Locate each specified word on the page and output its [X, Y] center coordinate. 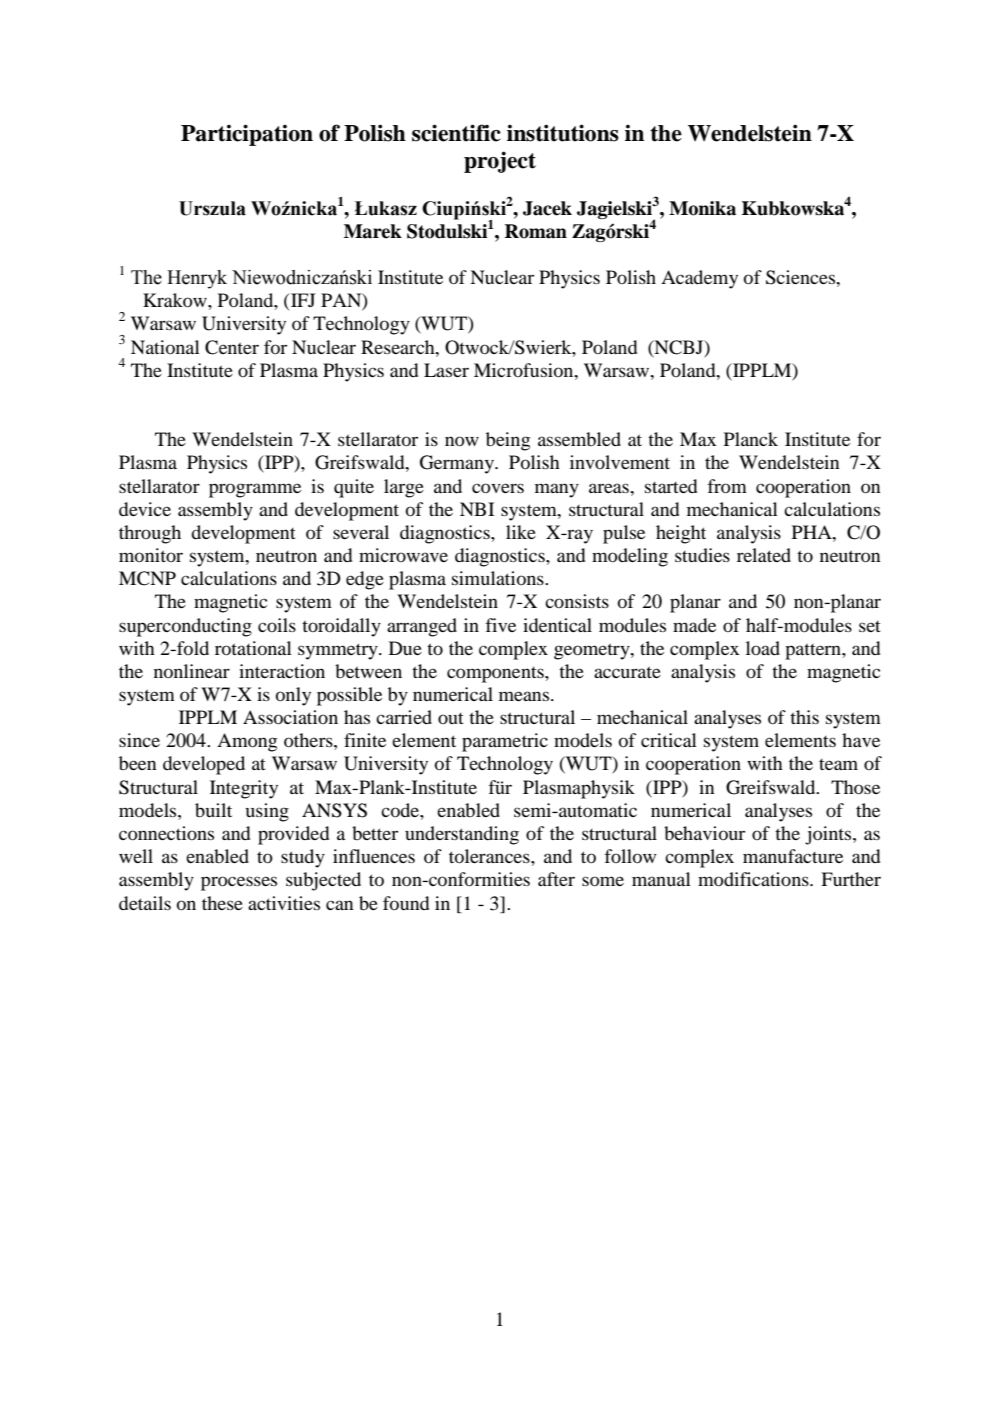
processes [239, 883]
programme [255, 490]
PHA [813, 532]
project [500, 162]
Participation [247, 135]
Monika [702, 208]
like [521, 532]
